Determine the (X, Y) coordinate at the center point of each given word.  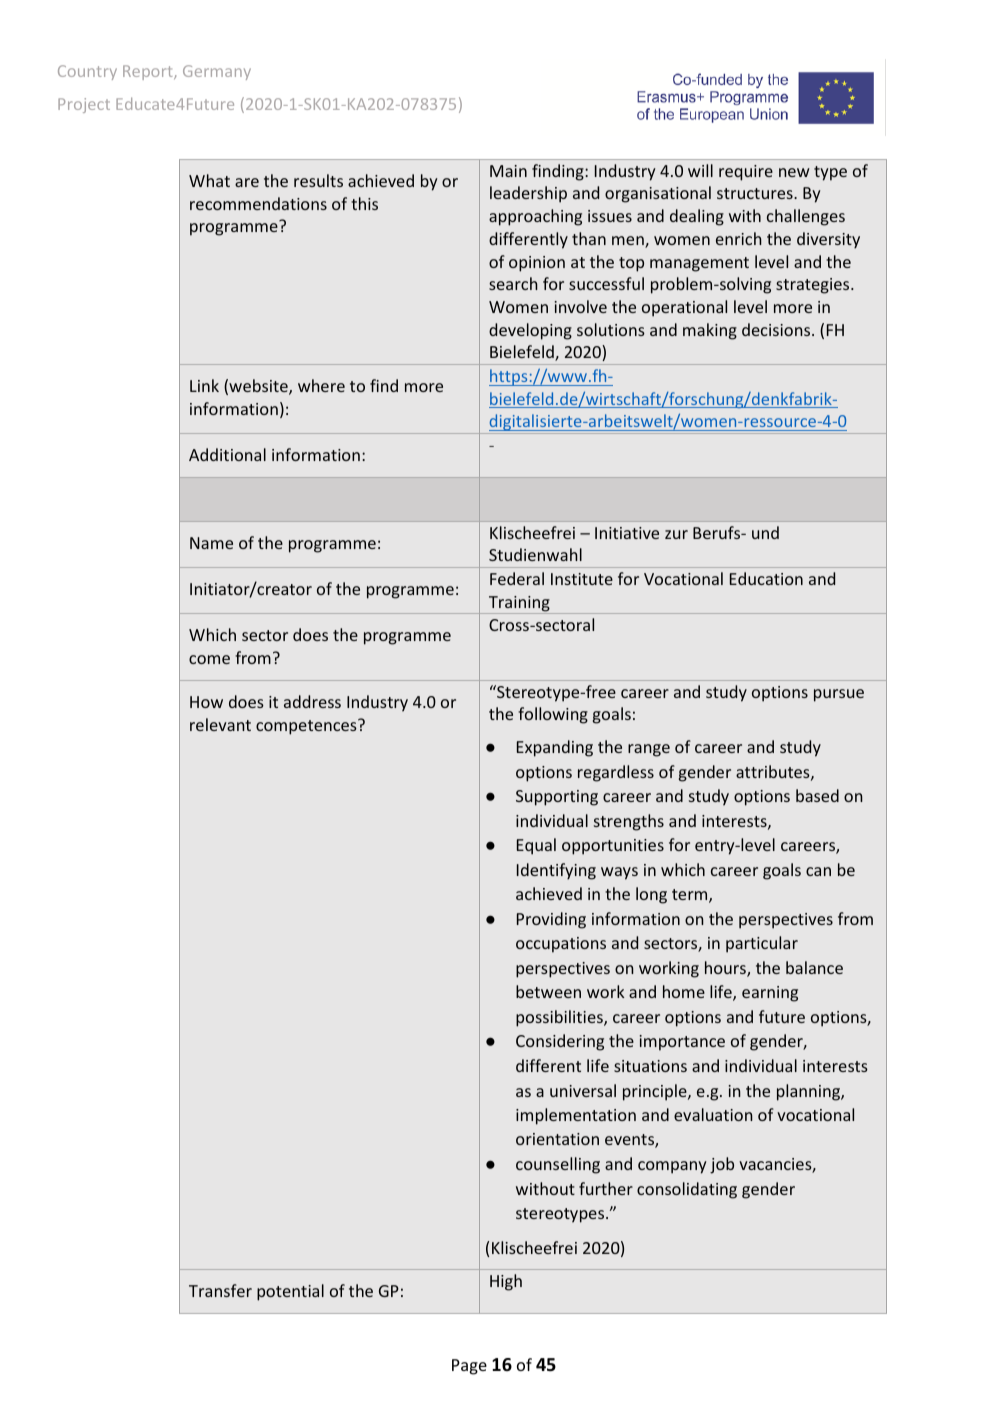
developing (530, 331)
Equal (536, 846)
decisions (777, 329)
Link (204, 385)
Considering (560, 1042)
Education (766, 578)
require (746, 173)
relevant (220, 724)
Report (149, 72)
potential (290, 1292)
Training (519, 605)
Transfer (220, 1290)
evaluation (713, 1114)
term (691, 896)
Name (211, 543)
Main (508, 171)
